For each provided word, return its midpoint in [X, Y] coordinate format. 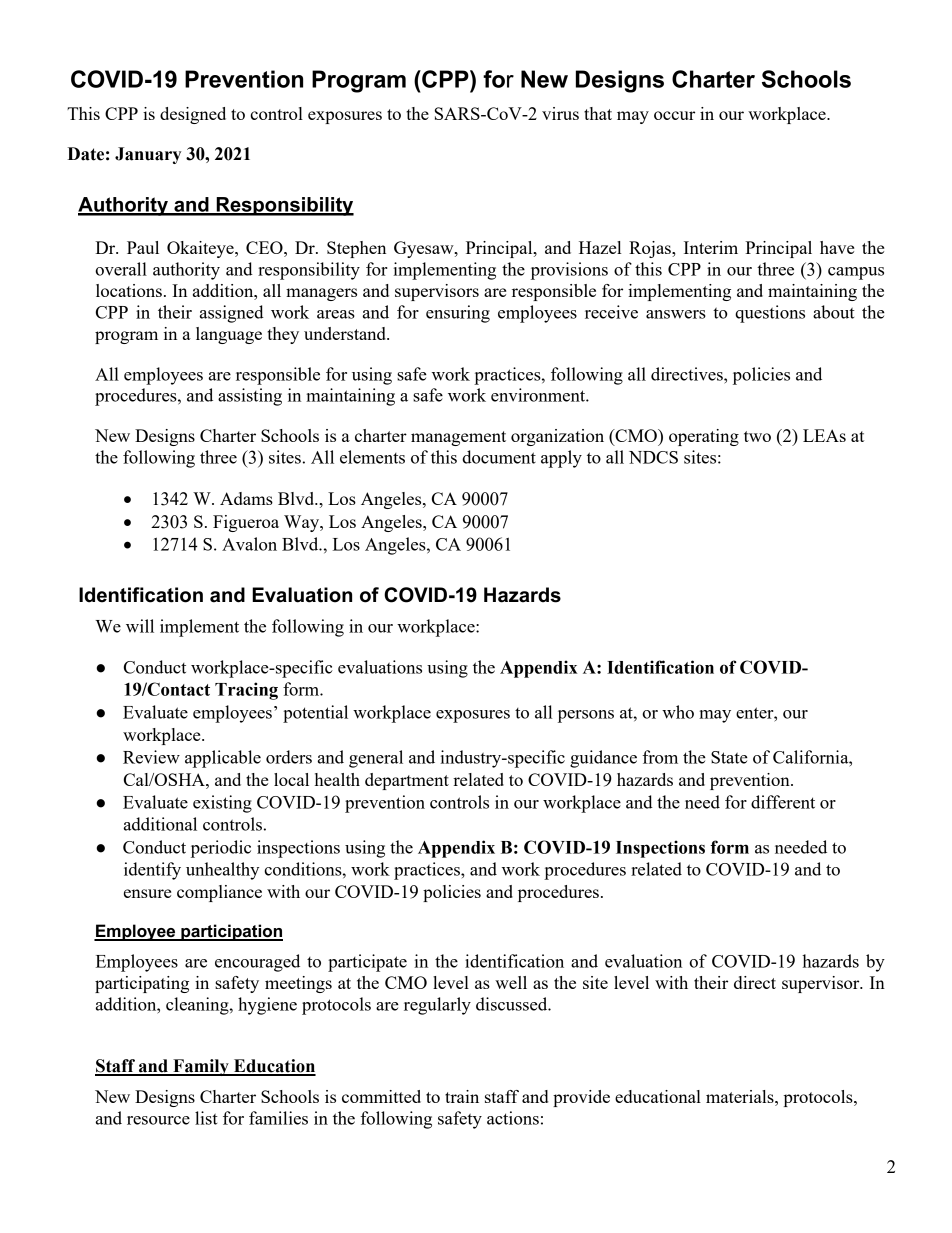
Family [201, 1067]
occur [674, 115]
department [407, 781]
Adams [246, 498]
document [499, 457]
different [783, 802]
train [462, 1096]
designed [193, 115]
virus [560, 113]
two [757, 436]
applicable [223, 759]
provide [581, 1098]
